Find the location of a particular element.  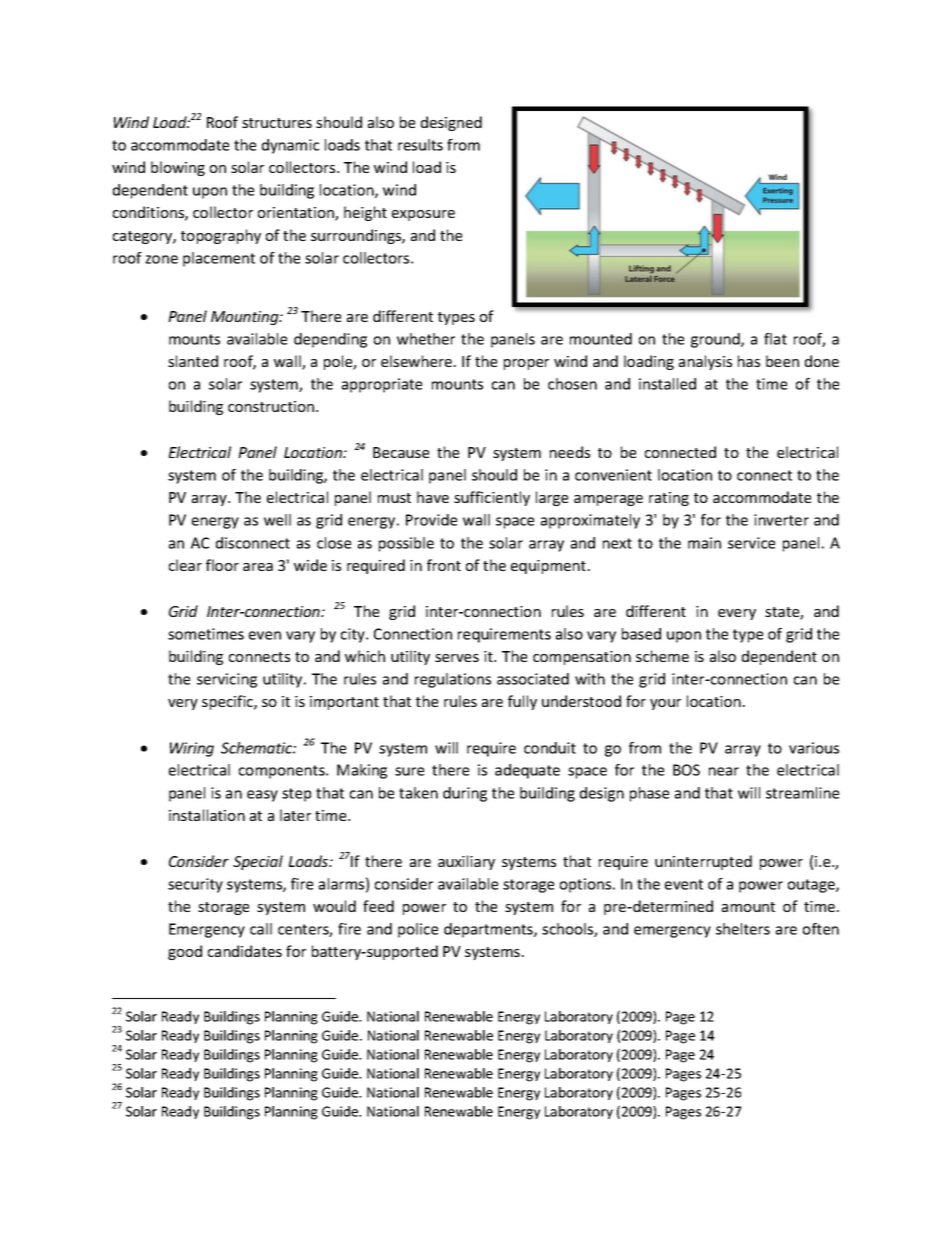

results is located at coordinates (420, 145).
